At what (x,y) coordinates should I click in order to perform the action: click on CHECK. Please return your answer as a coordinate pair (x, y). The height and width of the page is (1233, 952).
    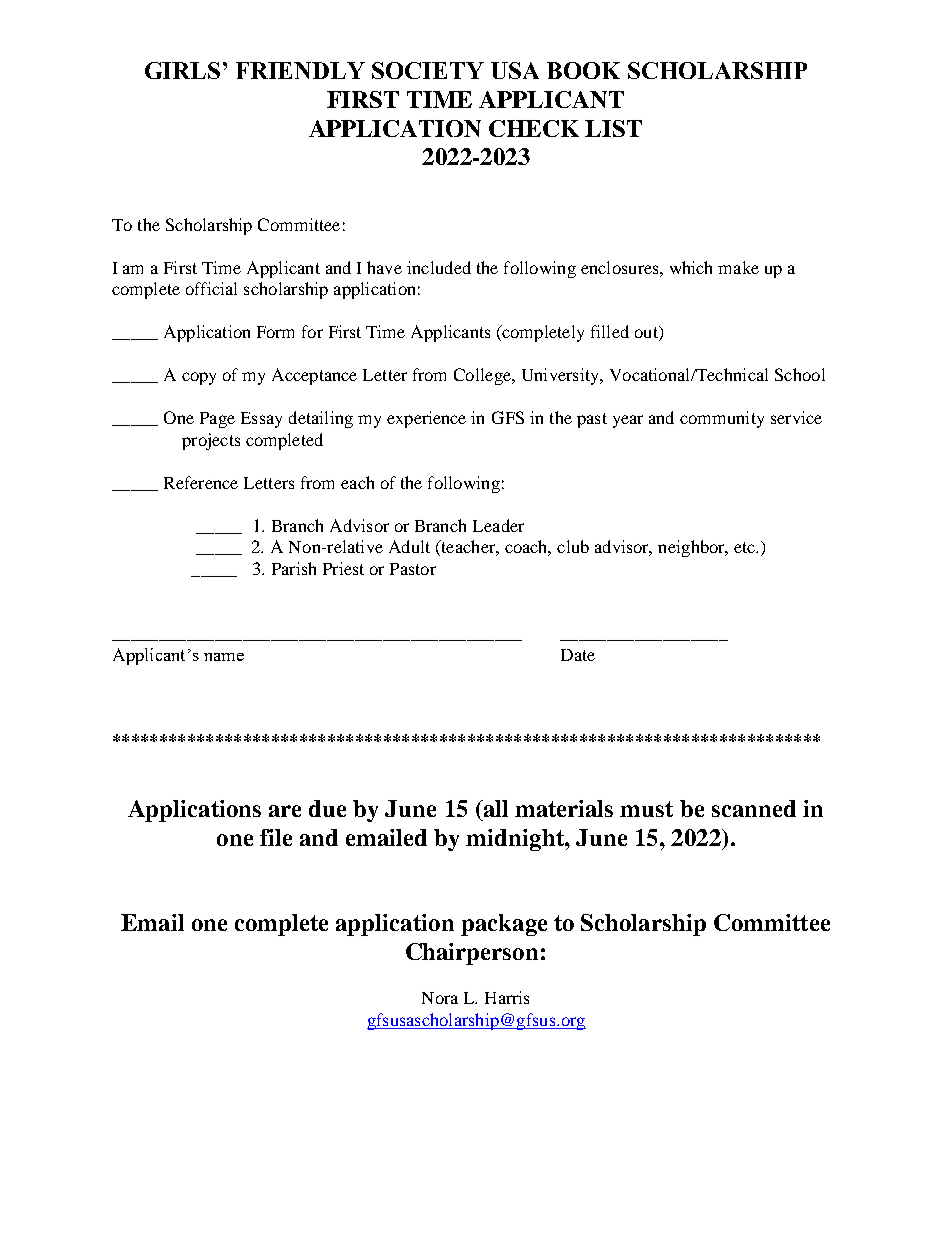
    Looking at the image, I should click on (534, 128).
